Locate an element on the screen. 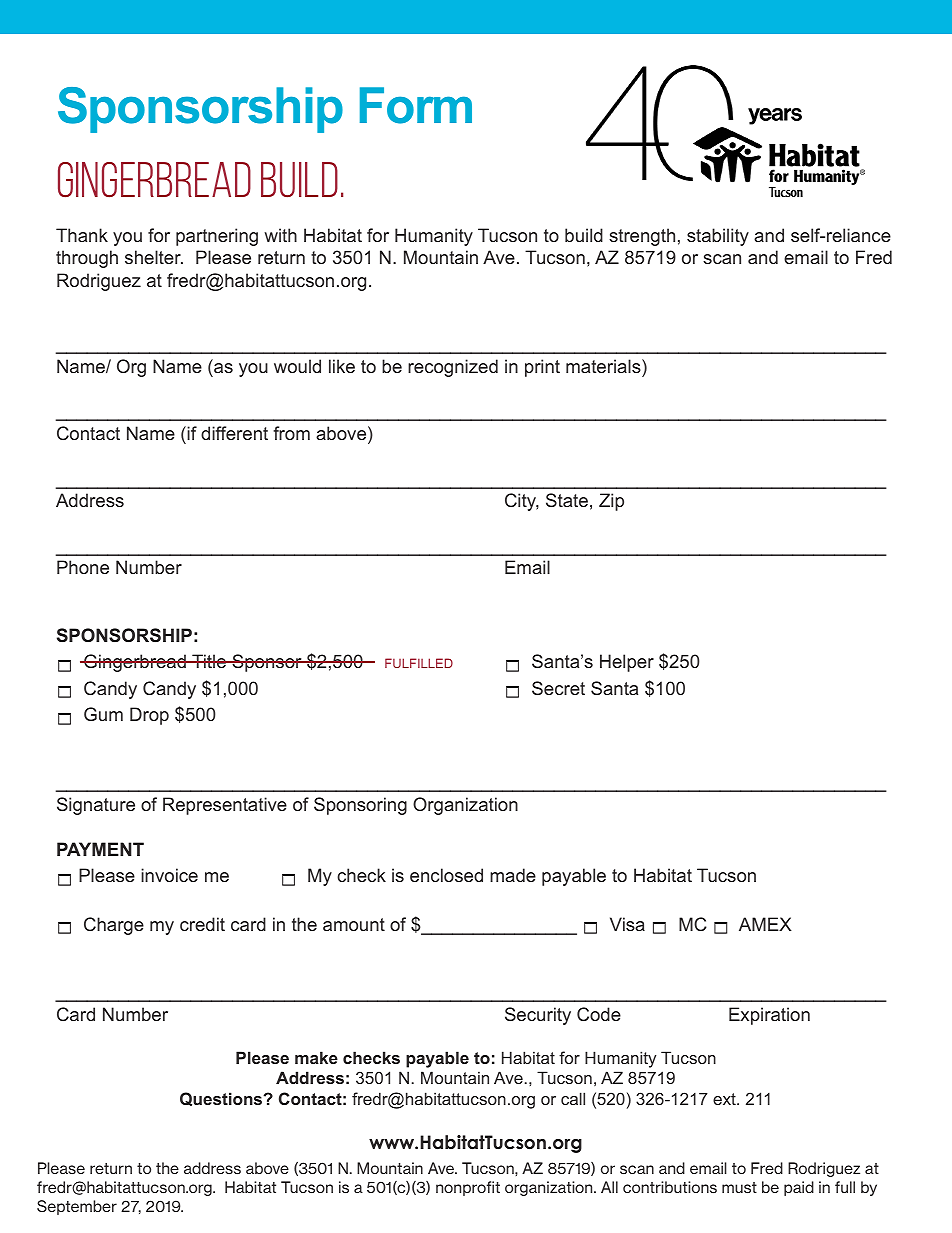 This screenshot has height=1233, width=952. materials is located at coordinates (604, 366).
